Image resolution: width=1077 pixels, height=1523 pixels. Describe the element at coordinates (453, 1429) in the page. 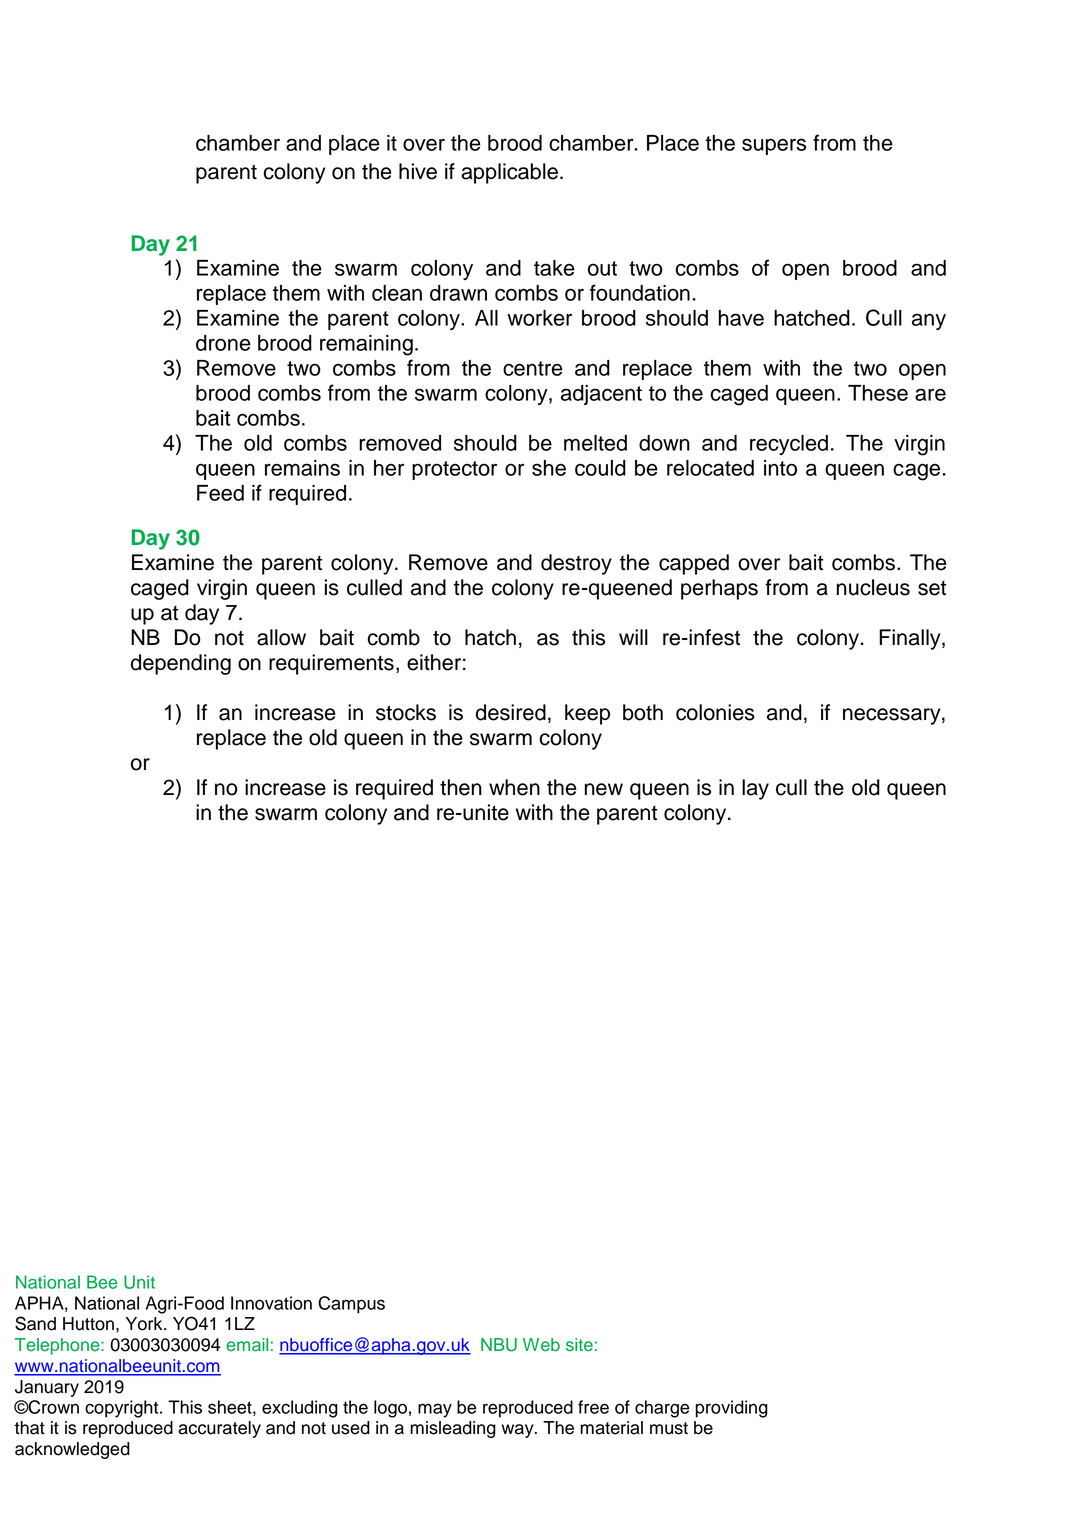

I see `misleading` at that location.
